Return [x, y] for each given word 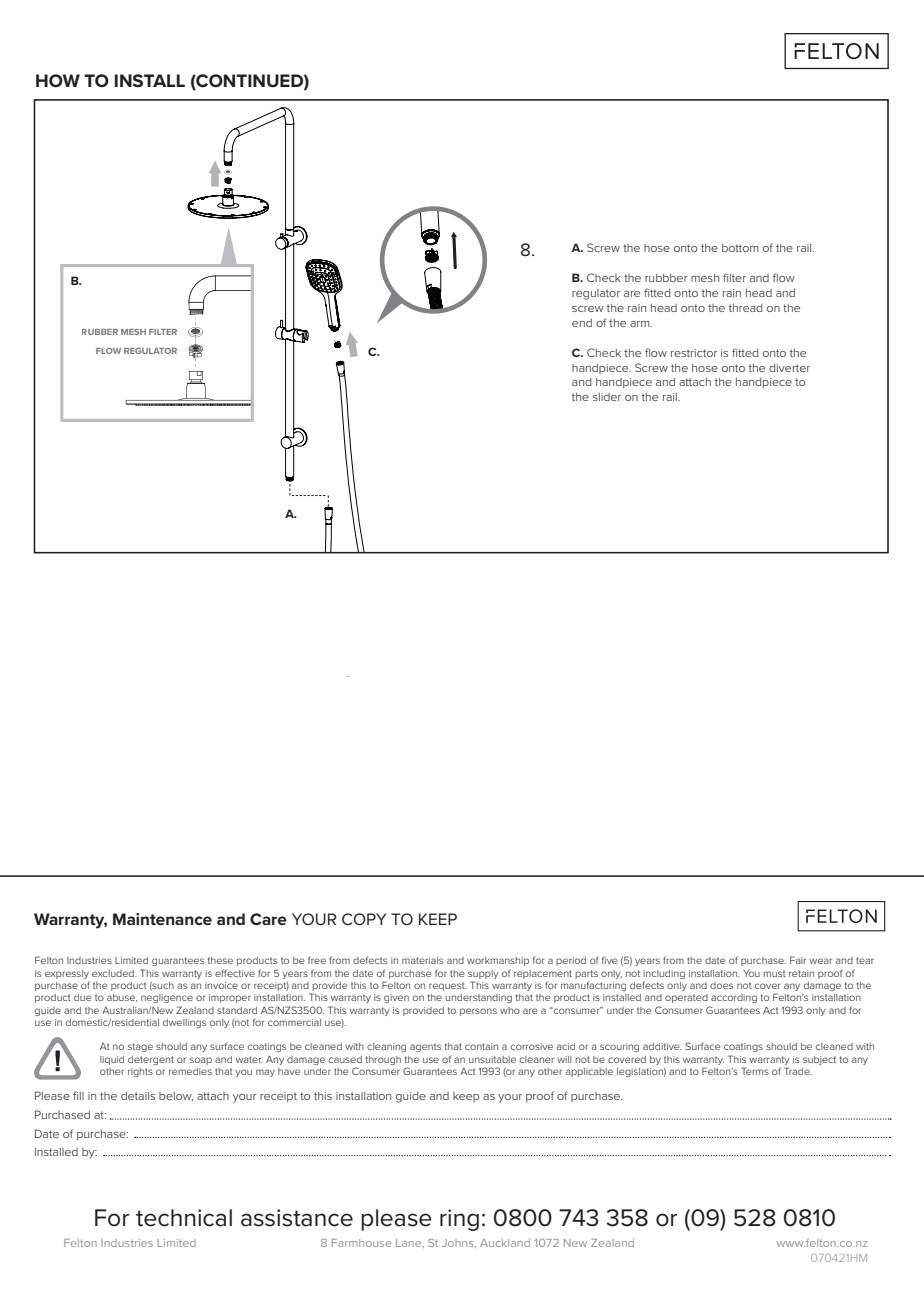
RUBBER [100, 332]
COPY [364, 919]
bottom [740, 248]
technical [184, 1218]
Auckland [505, 1243]
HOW [58, 80]
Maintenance [162, 919]
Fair [798, 960]
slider [607, 397]
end [582, 323]
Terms [755, 1071]
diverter [789, 368]
